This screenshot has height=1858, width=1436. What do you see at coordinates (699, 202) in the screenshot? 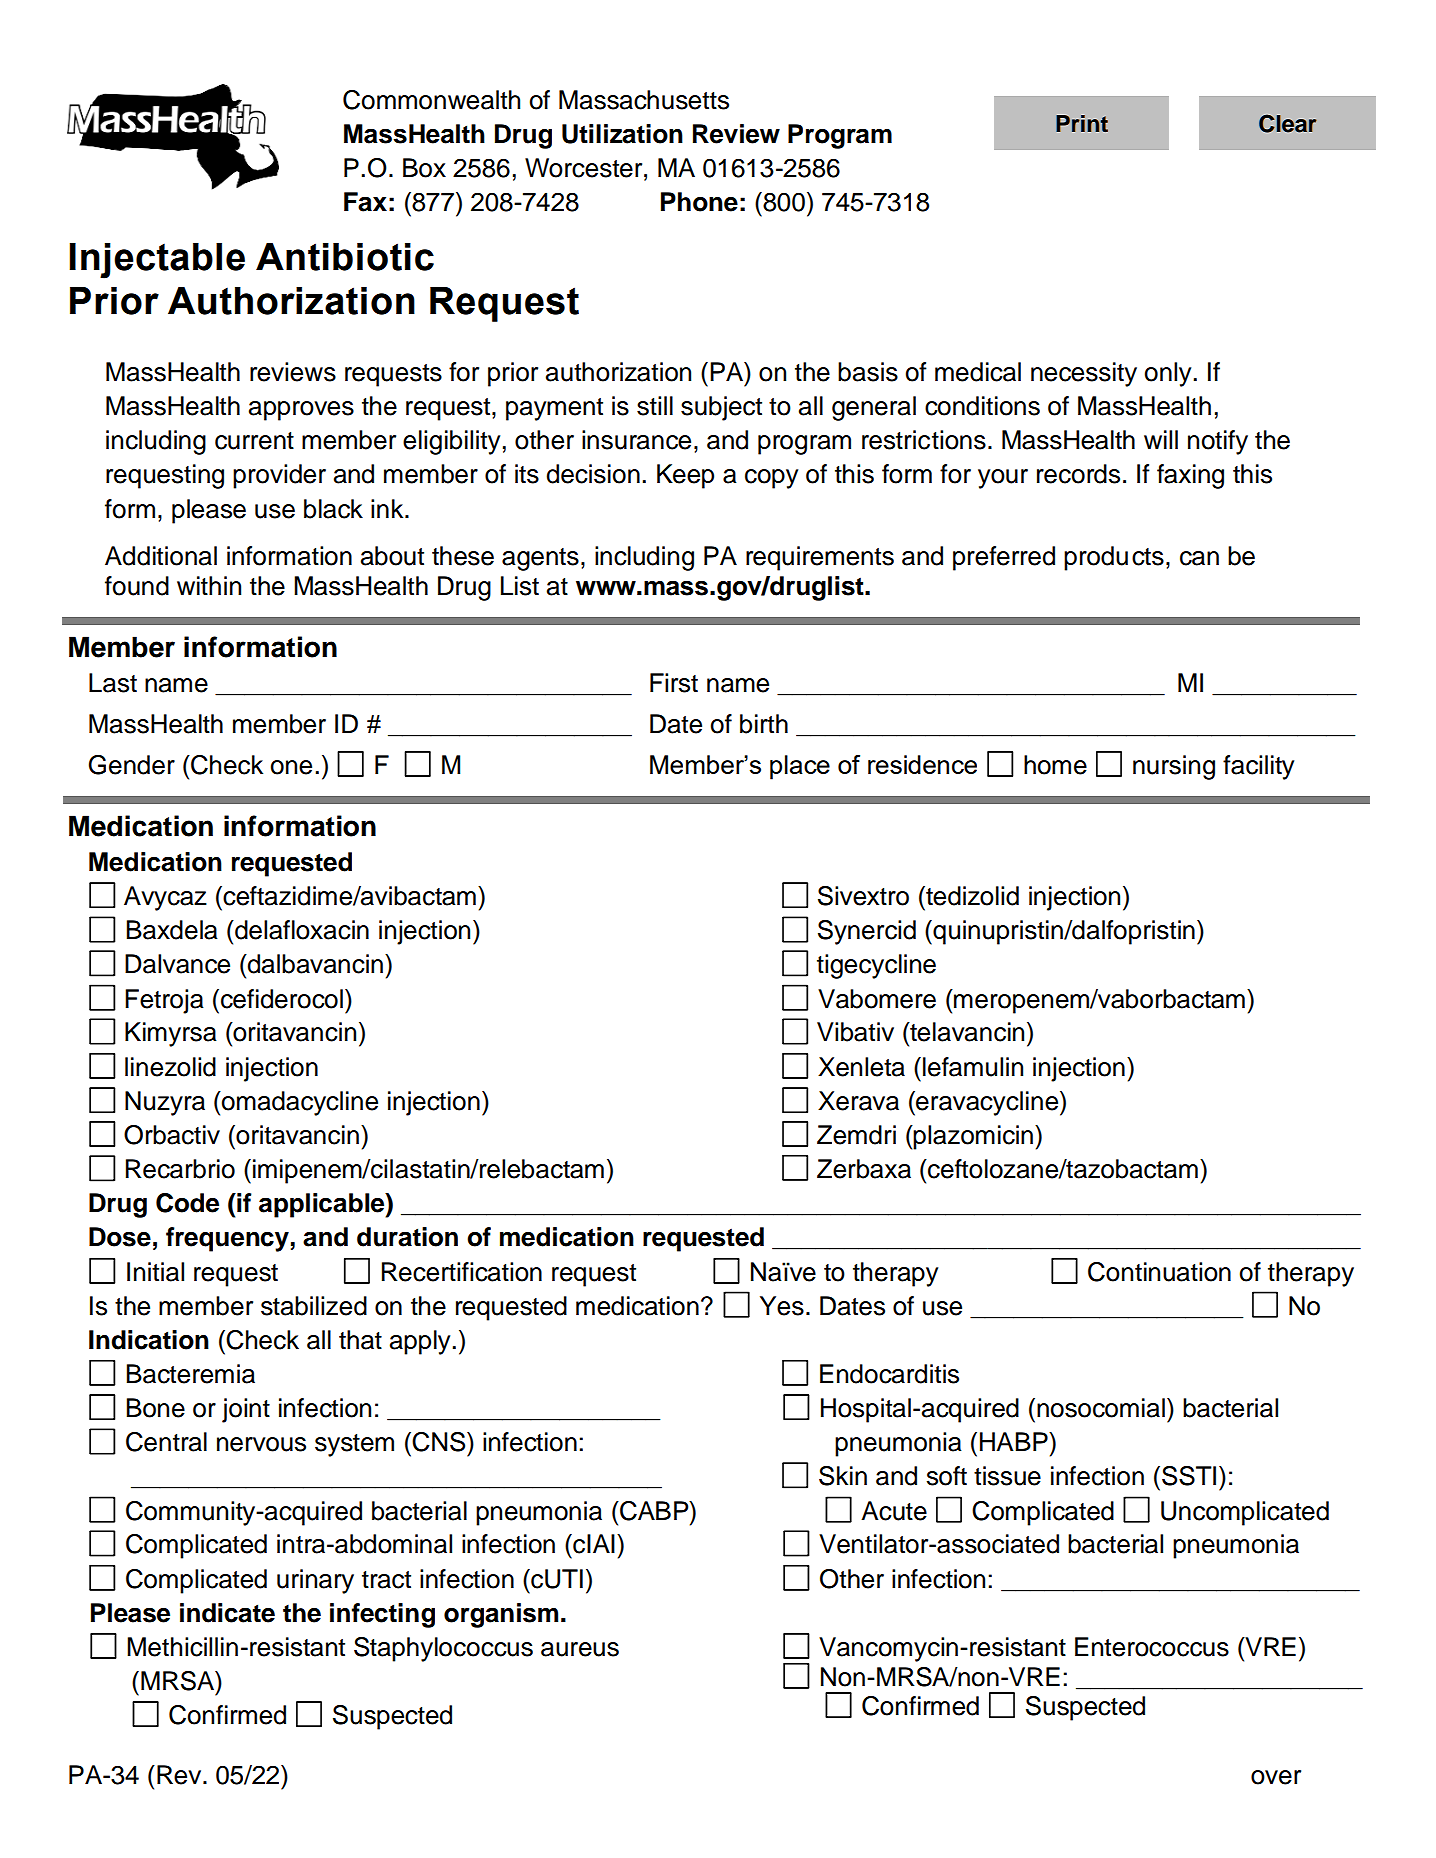
I see `Phone` at bounding box center [699, 202].
